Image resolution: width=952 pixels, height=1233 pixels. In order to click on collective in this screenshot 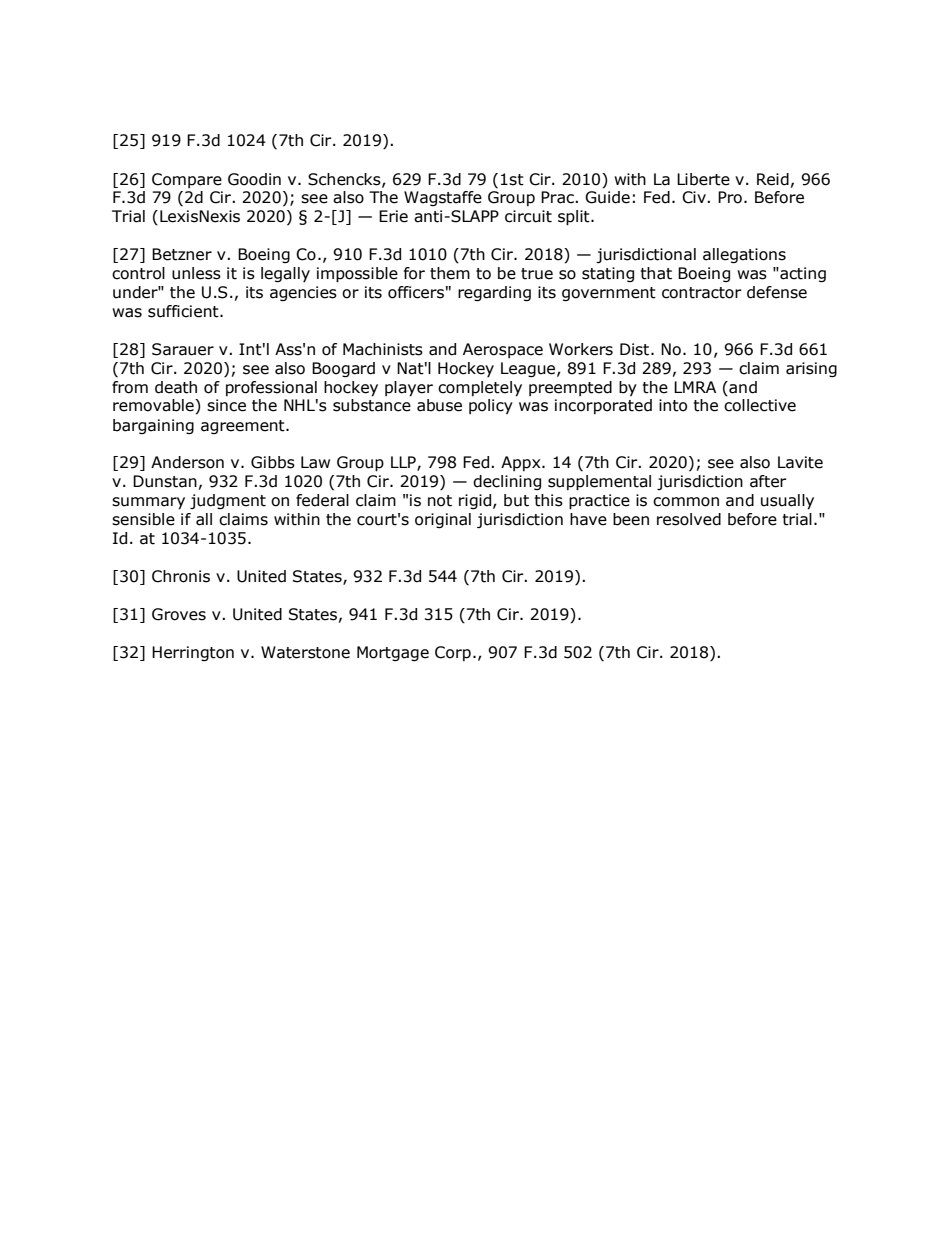, I will do `click(760, 405)`.
